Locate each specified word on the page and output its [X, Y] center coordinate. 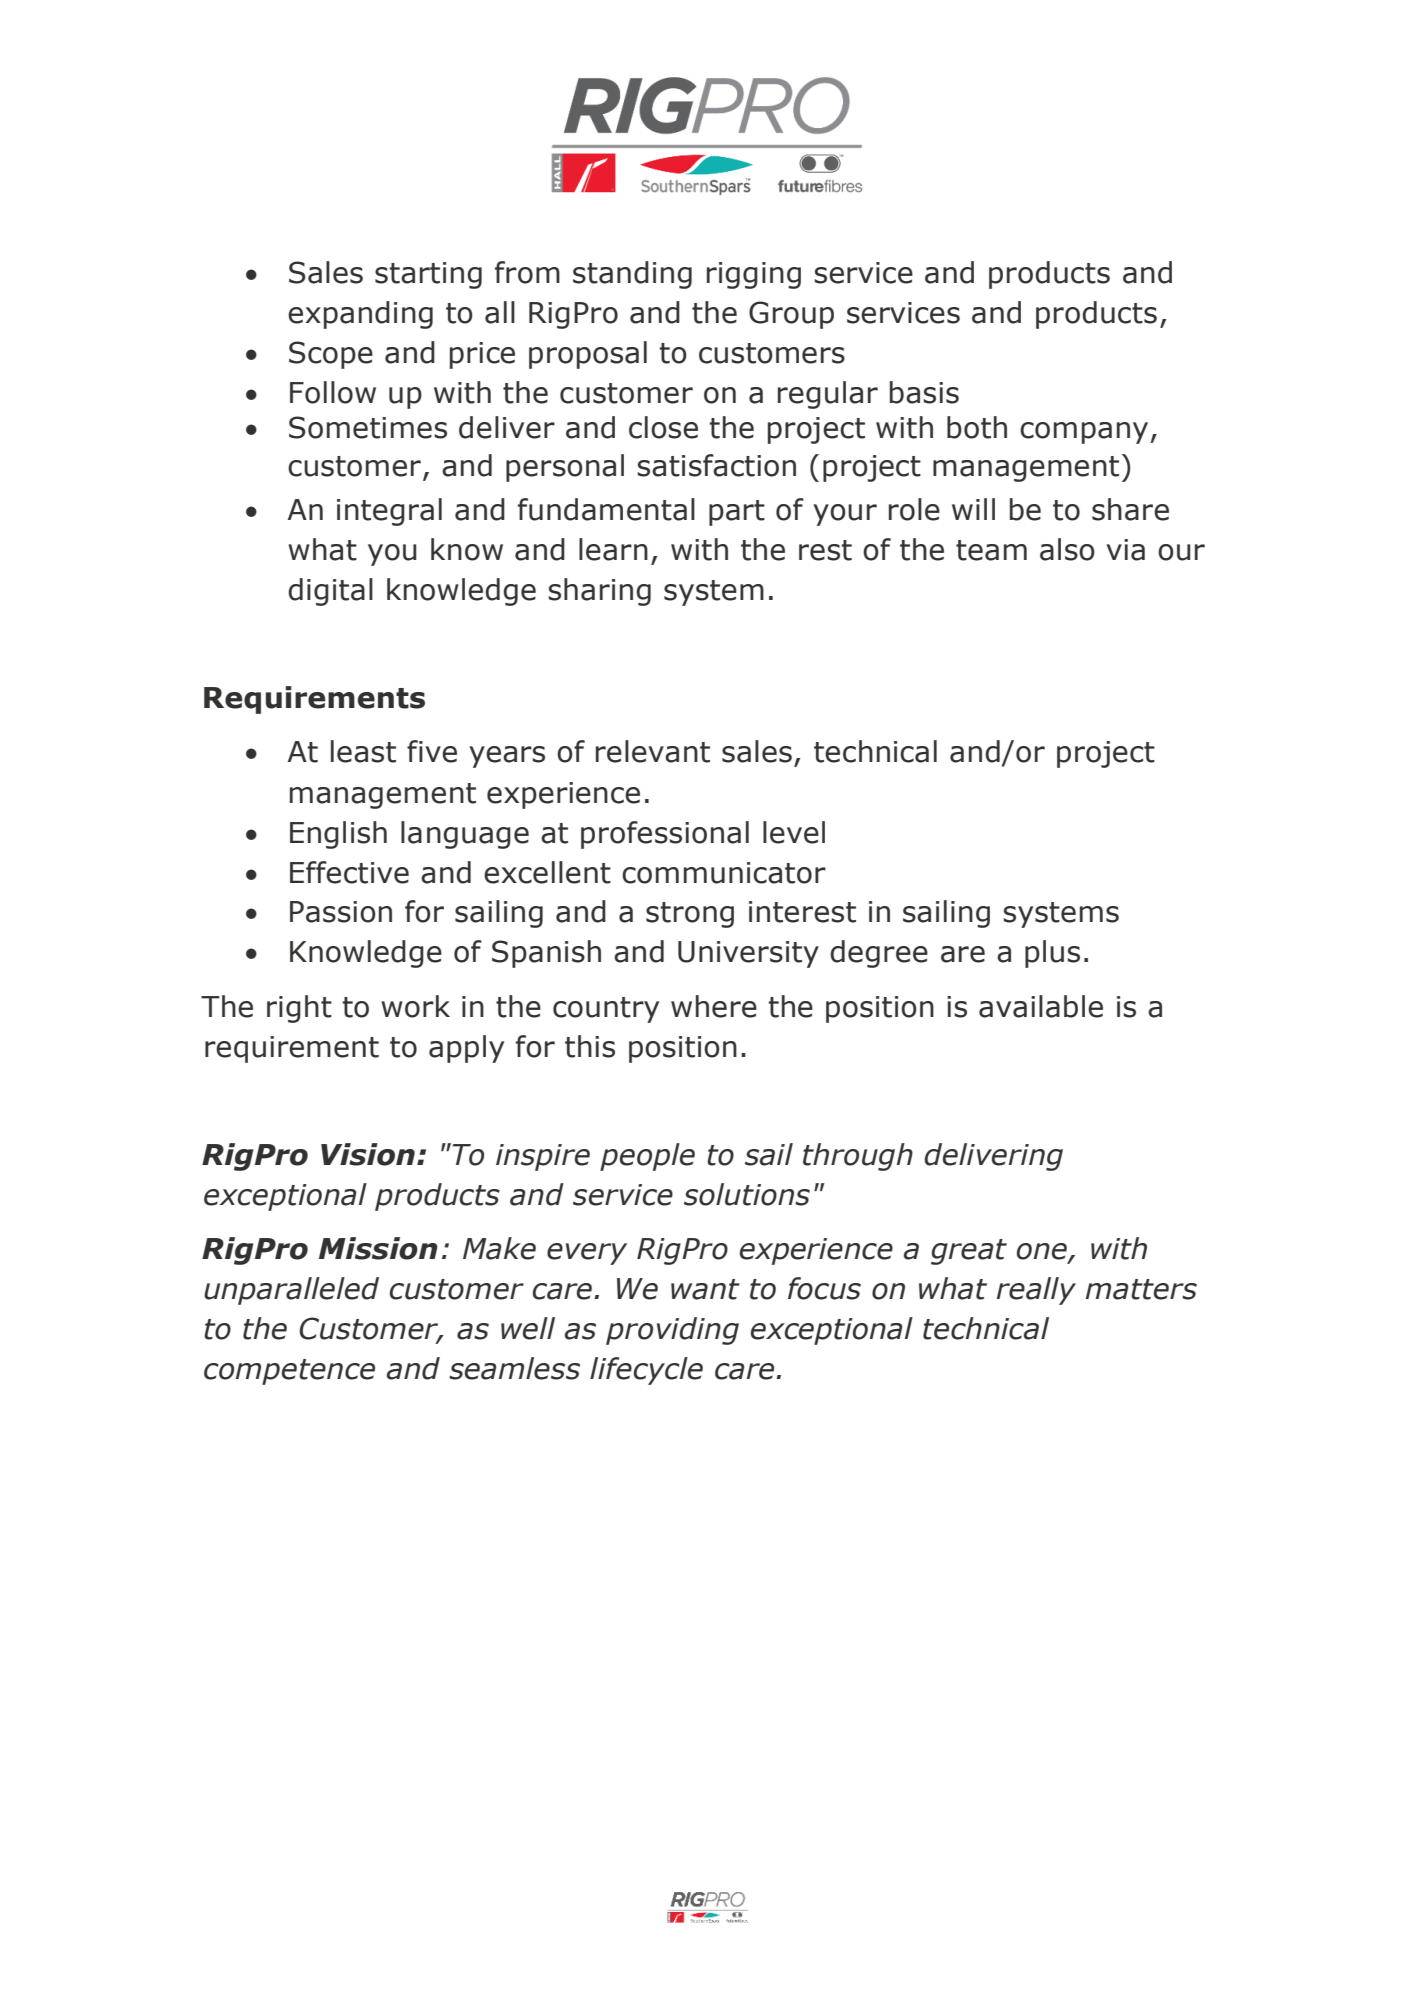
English [338, 835]
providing [672, 1331]
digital [330, 592]
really [1036, 1291]
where [714, 1006]
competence [289, 1372]
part [737, 513]
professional [665, 835]
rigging [754, 275]
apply [466, 1049]
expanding [360, 315]
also [1067, 549]
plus [1052, 954]
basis [924, 392]
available [1041, 1006]
